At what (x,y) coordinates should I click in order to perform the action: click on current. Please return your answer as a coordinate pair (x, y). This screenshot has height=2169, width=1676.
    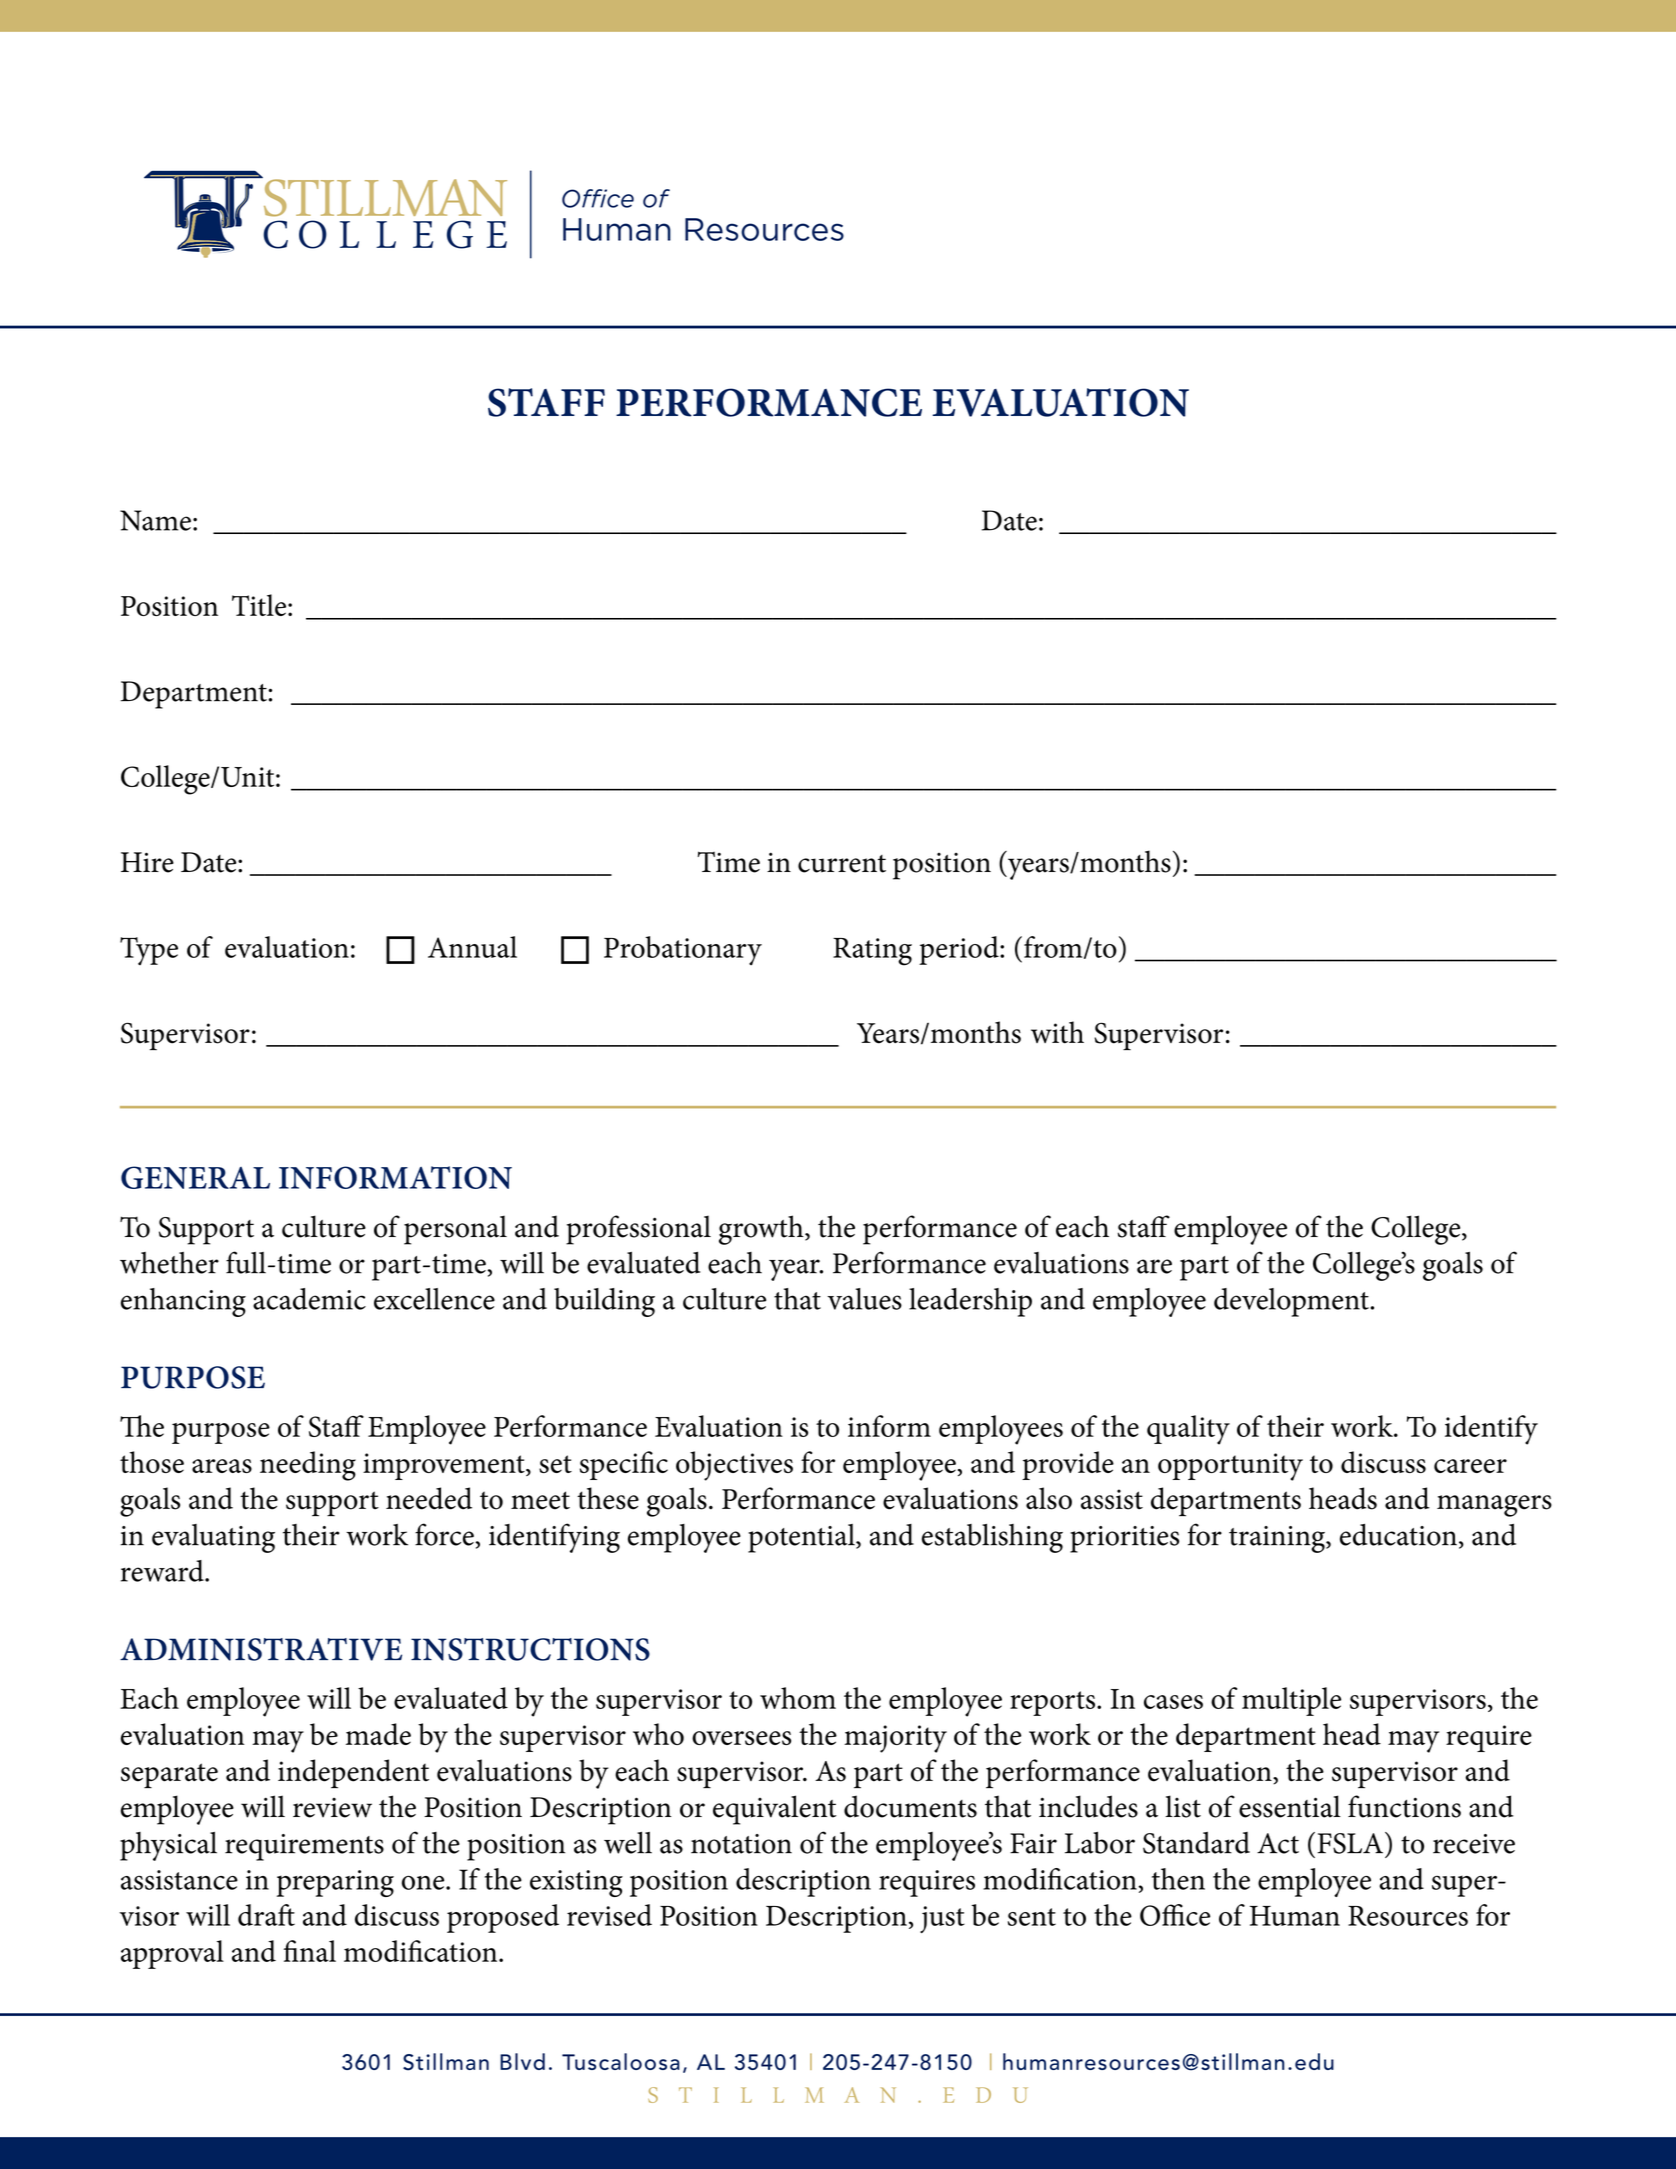
    Looking at the image, I should click on (842, 864).
